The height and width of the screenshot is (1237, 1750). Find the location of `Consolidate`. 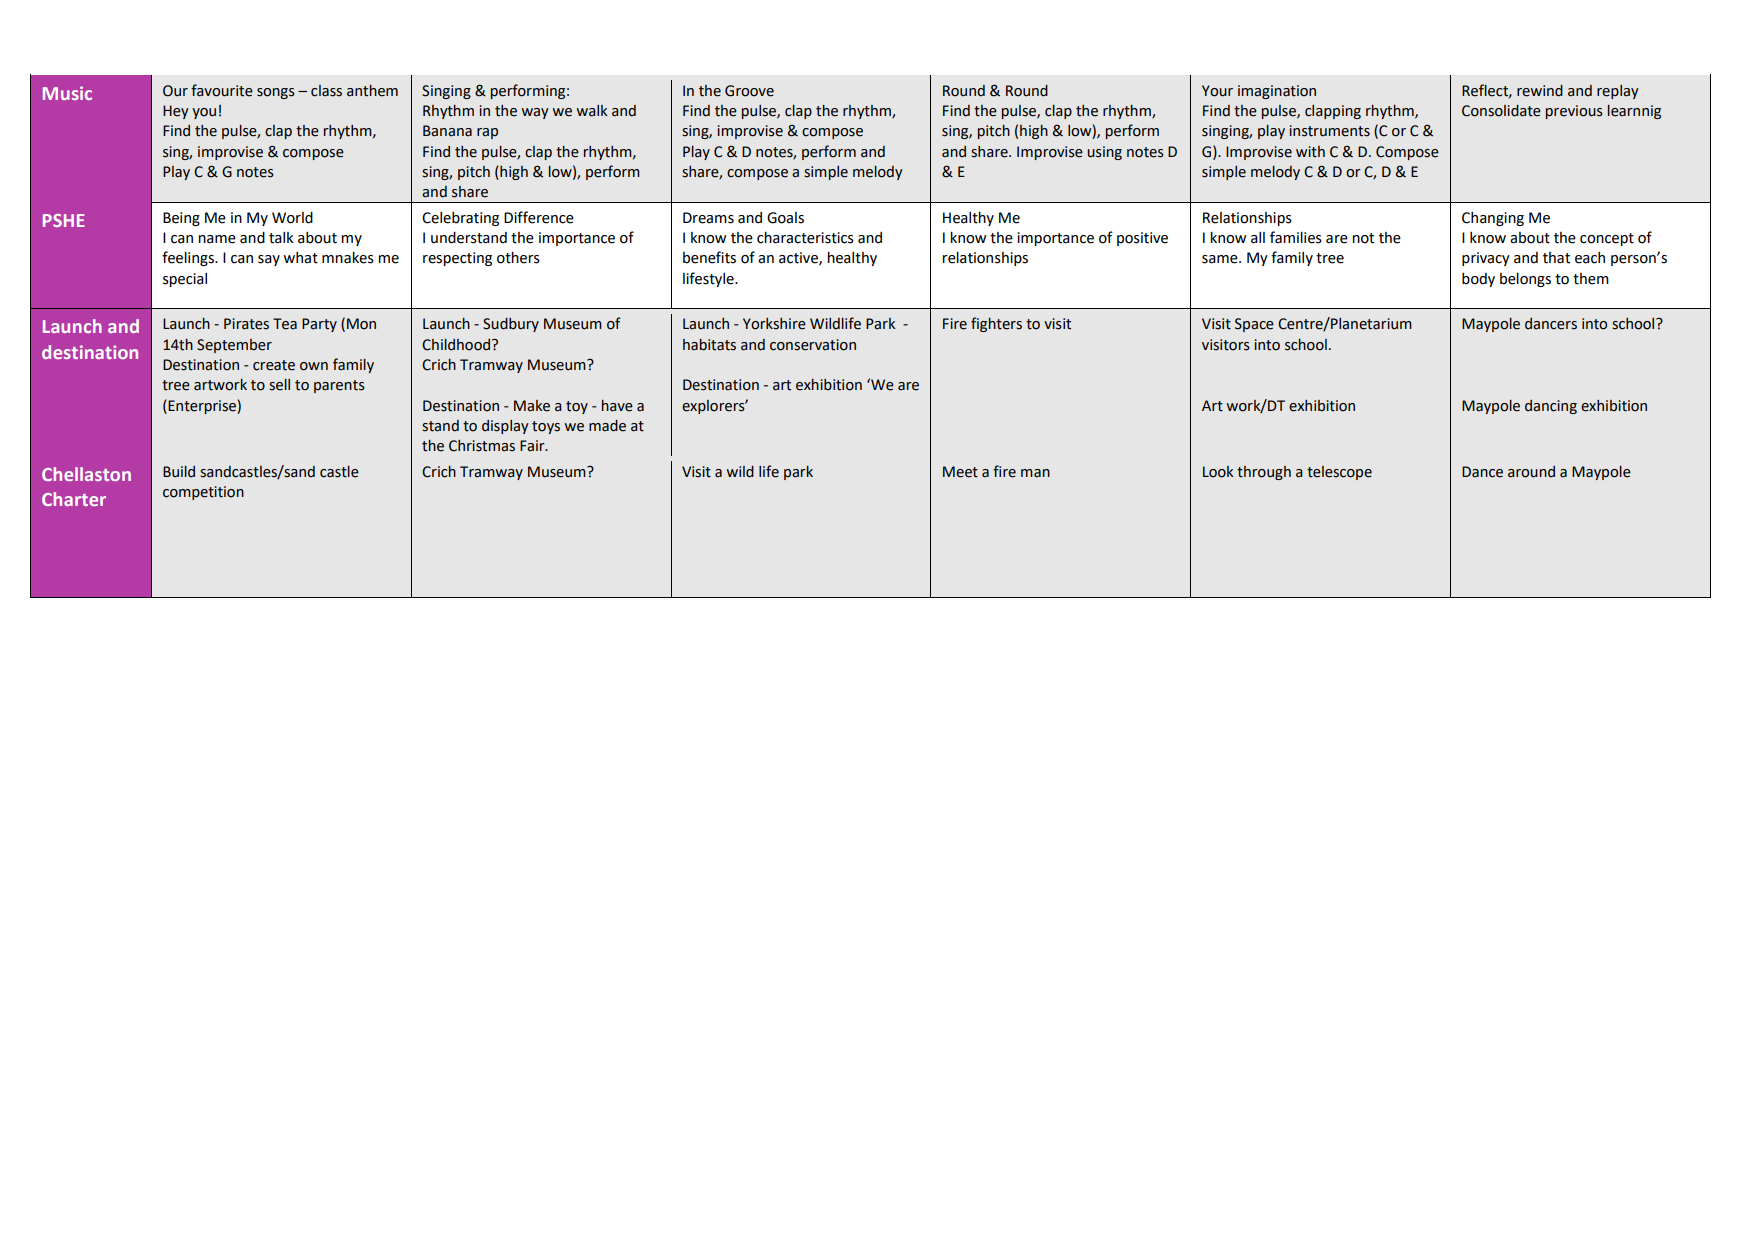

Consolidate is located at coordinates (1501, 111).
